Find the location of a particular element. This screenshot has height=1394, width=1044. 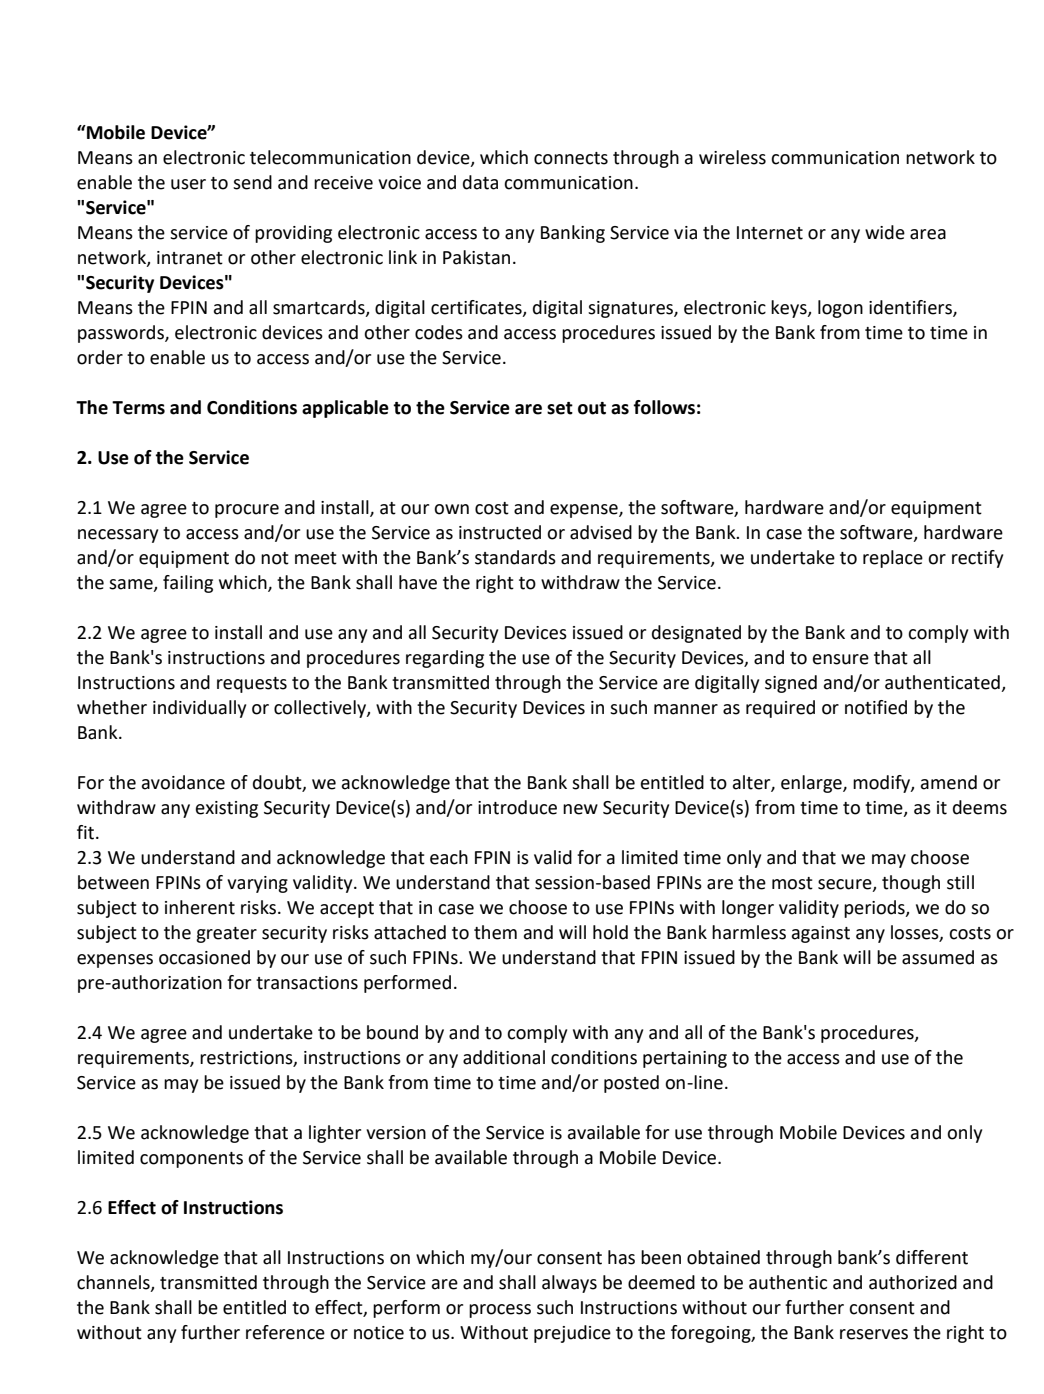

additional is located at coordinates (504, 1057).
